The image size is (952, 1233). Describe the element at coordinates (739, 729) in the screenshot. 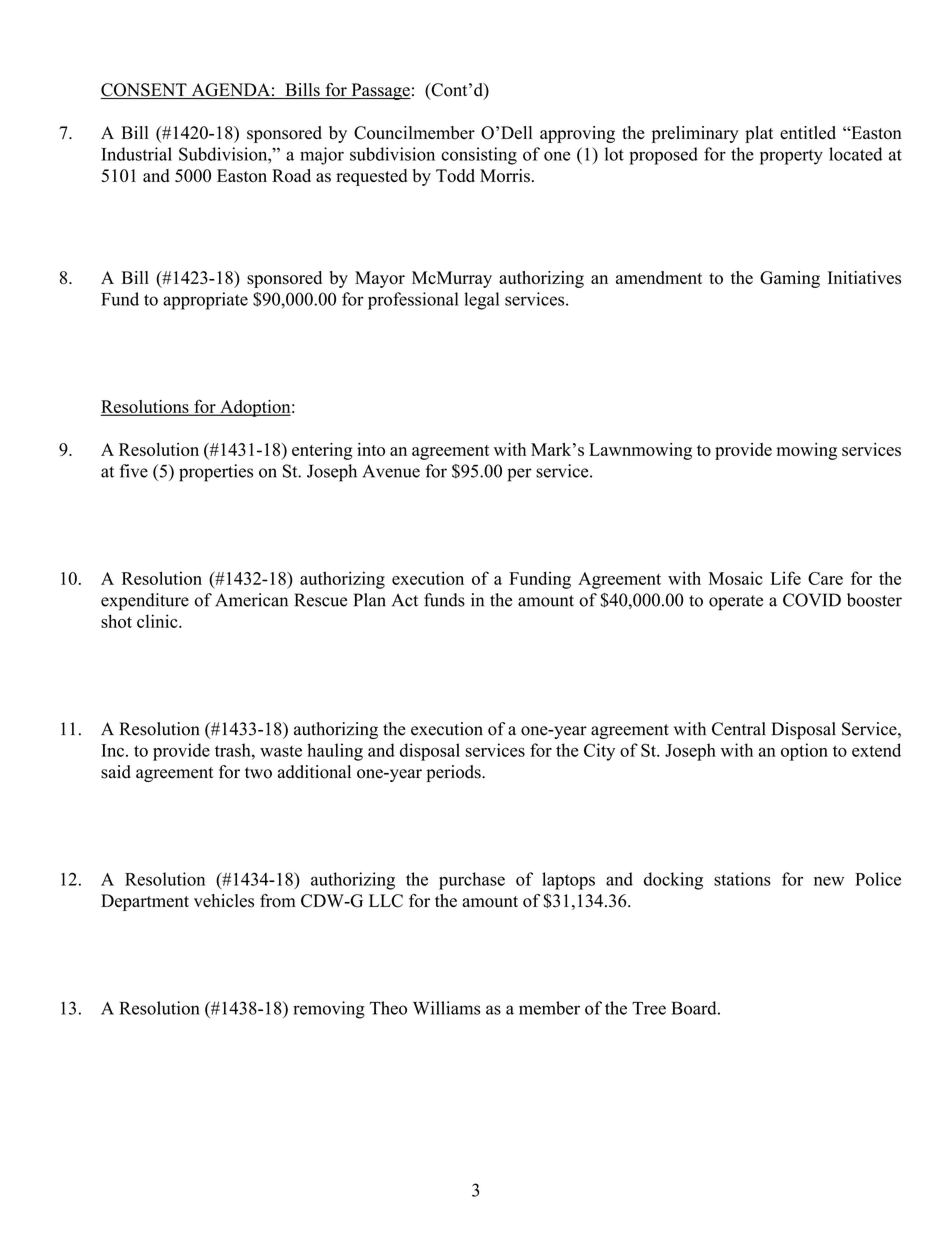

I see `Central` at that location.
